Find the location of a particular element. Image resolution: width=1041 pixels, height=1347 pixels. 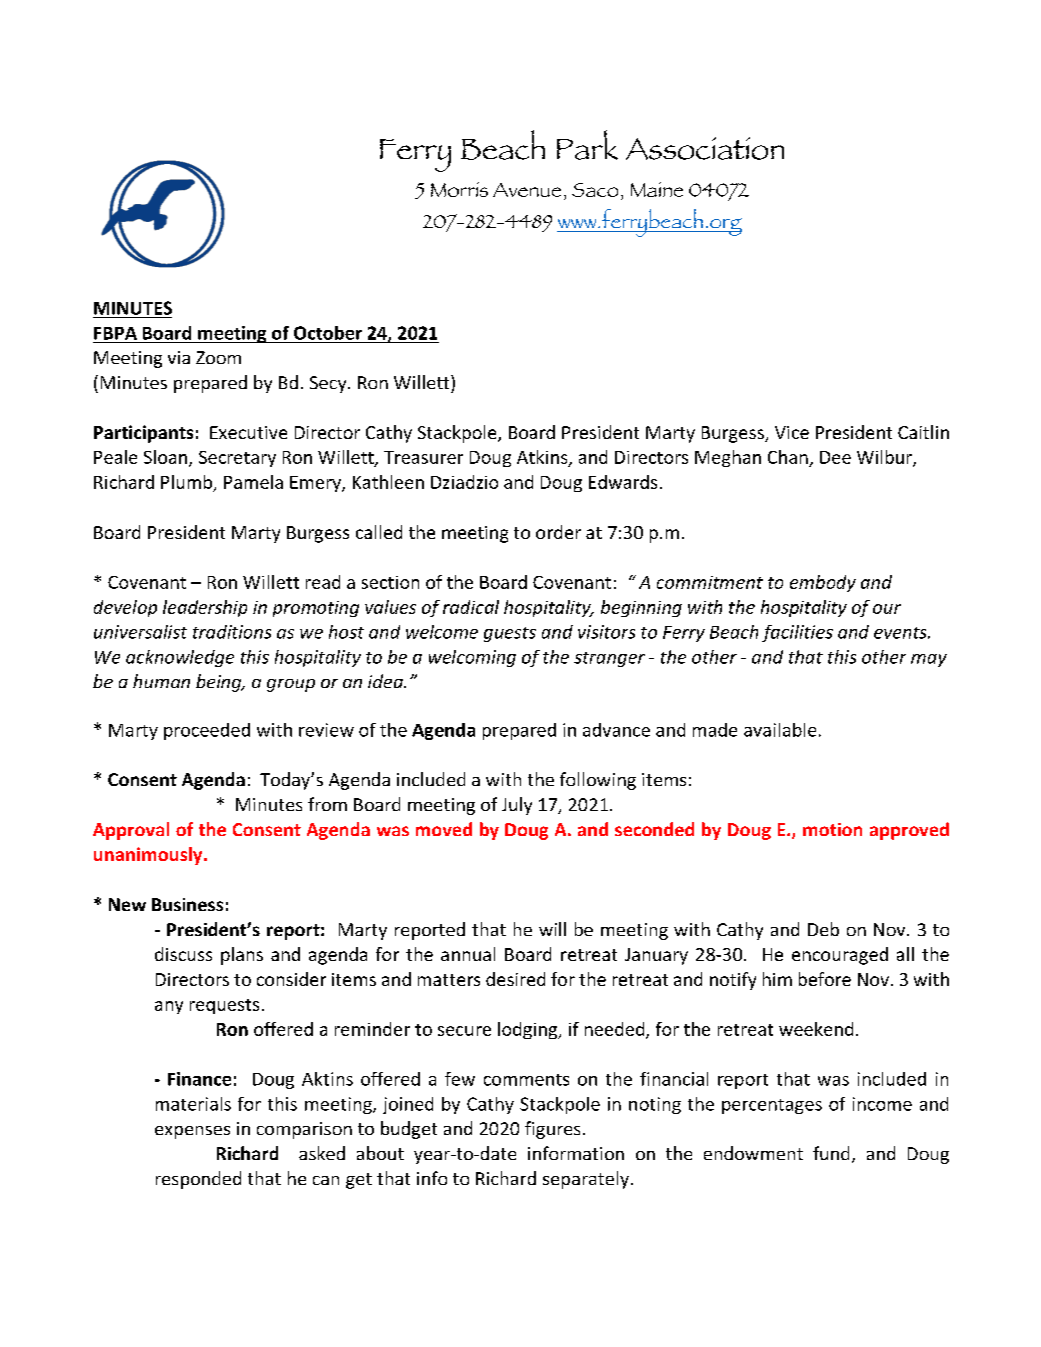

figures is located at coordinates (552, 1130).
